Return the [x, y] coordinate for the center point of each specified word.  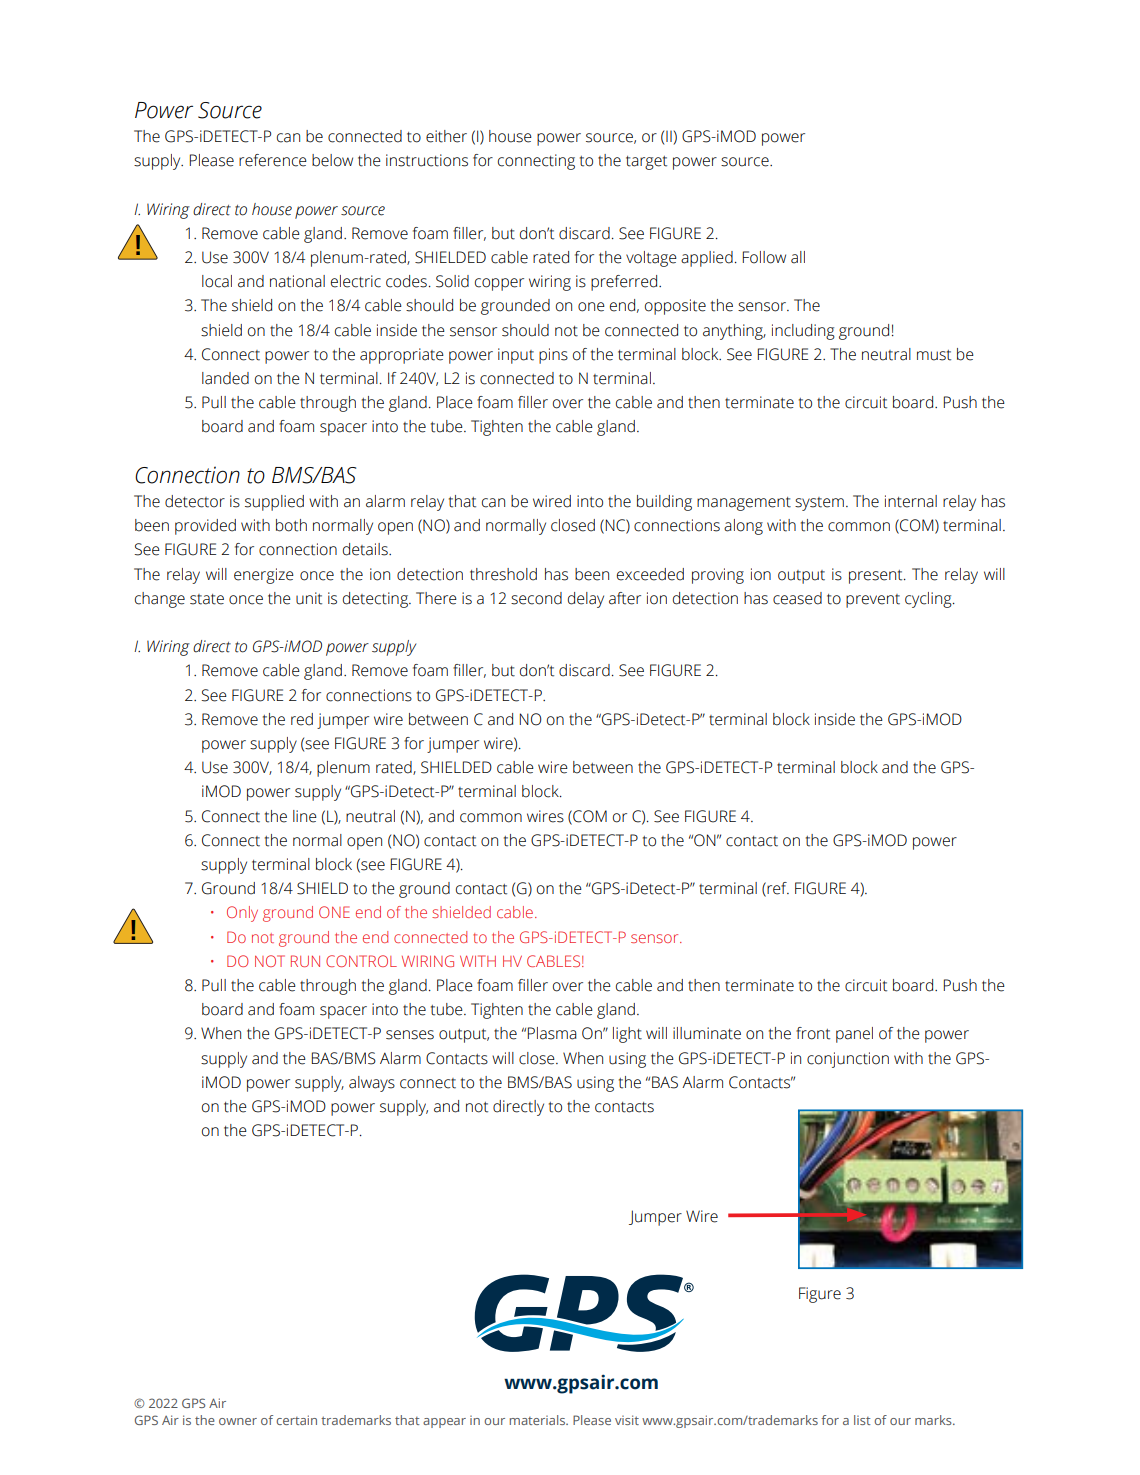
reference [273, 160]
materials [538, 1420]
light [627, 1035]
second [536, 598]
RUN [305, 961]
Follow [764, 257]
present [877, 577]
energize [264, 576]
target [646, 163]
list [862, 1420]
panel [854, 1035]
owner [238, 1421]
